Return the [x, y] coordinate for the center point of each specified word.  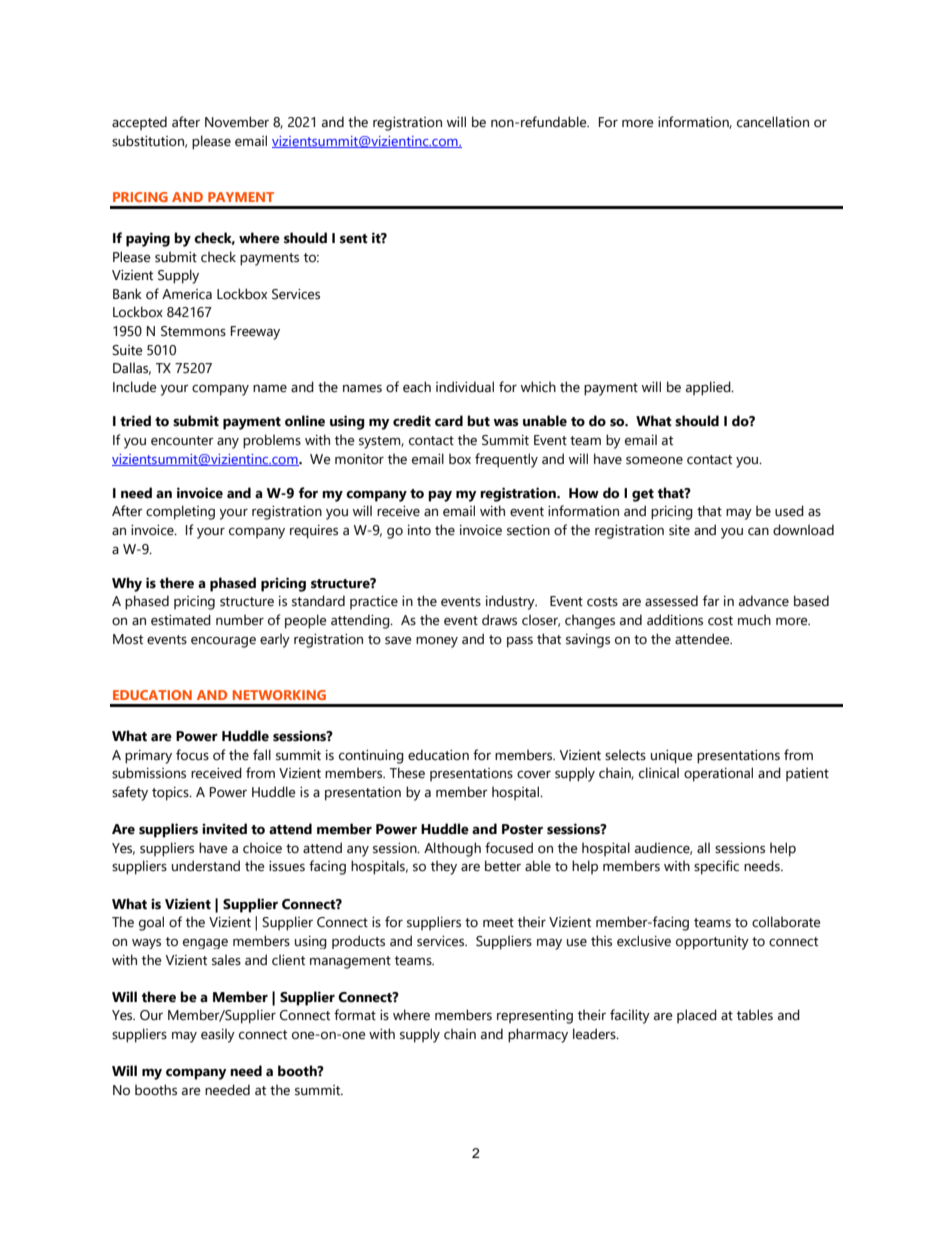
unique [671, 757]
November [237, 122]
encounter [182, 441]
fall [262, 754]
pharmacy [538, 1035]
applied [709, 388]
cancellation [773, 122]
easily [218, 1035]
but [478, 421]
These [407, 773]
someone [654, 460]
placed [697, 1016]
